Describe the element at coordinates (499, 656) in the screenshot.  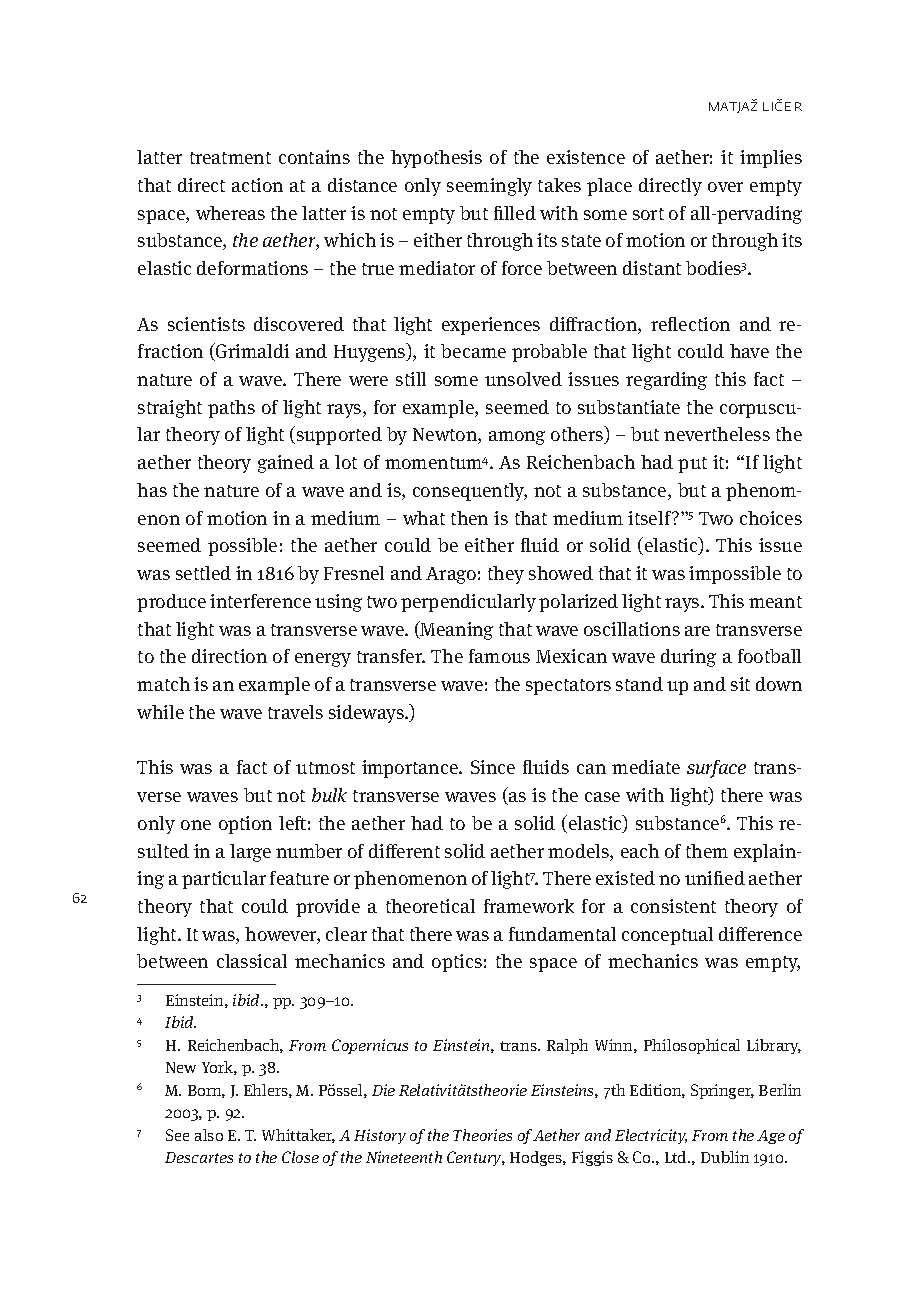
I see `famous` at that location.
